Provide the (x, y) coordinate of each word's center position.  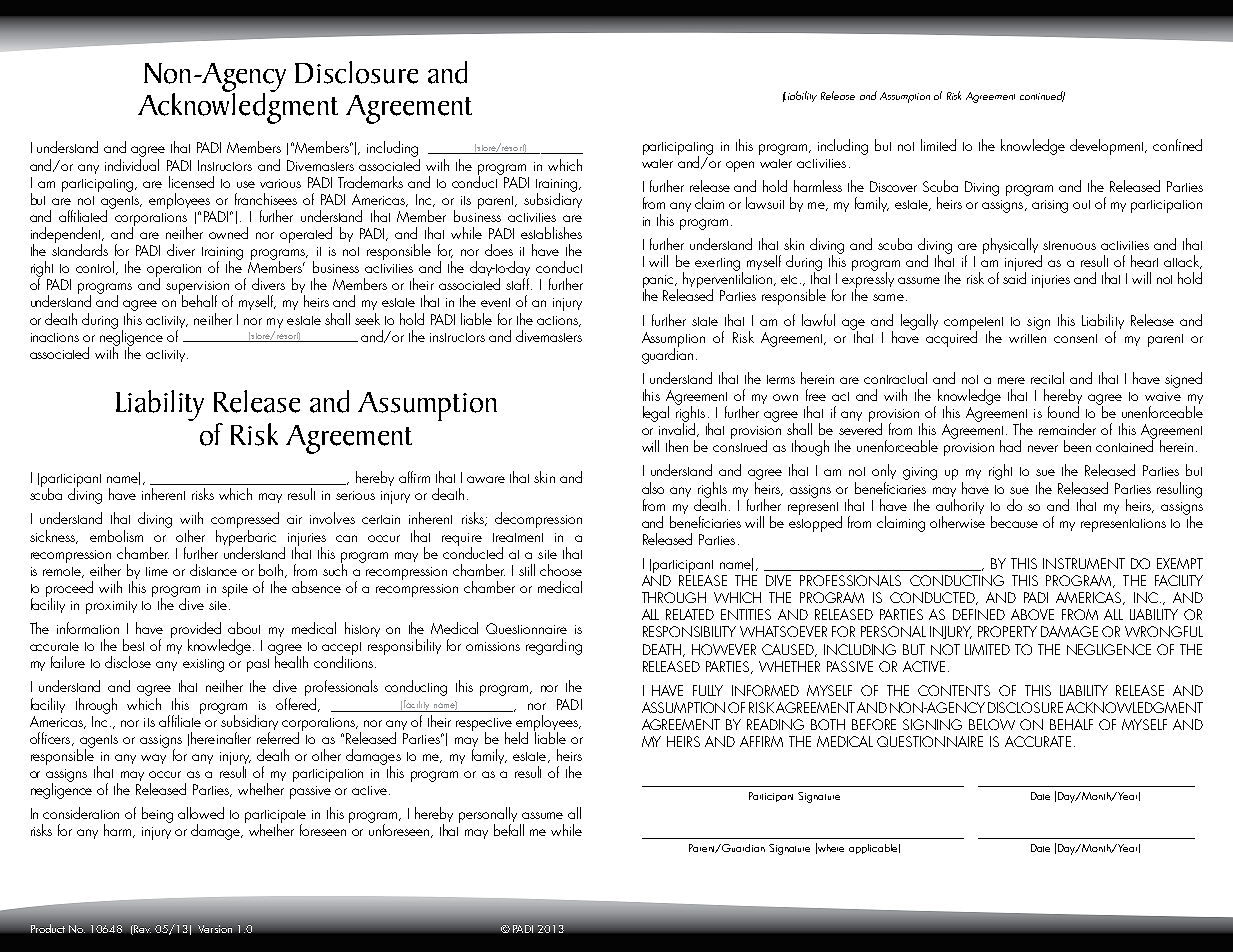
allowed (201, 813)
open (740, 166)
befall (509, 830)
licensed (191, 182)
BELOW (992, 724)
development (1108, 147)
